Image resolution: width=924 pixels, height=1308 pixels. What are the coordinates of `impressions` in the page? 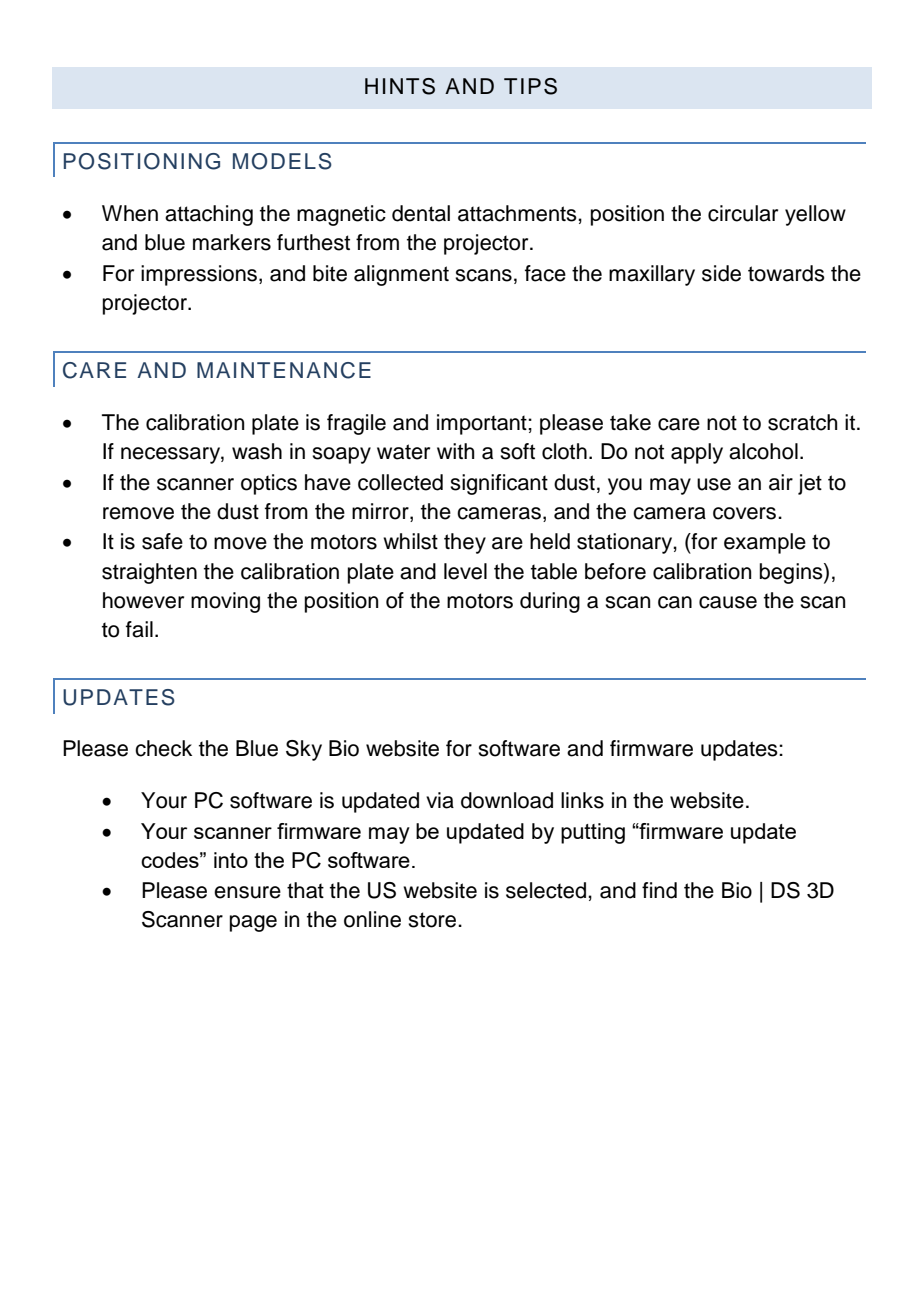 It's located at (199, 275).
